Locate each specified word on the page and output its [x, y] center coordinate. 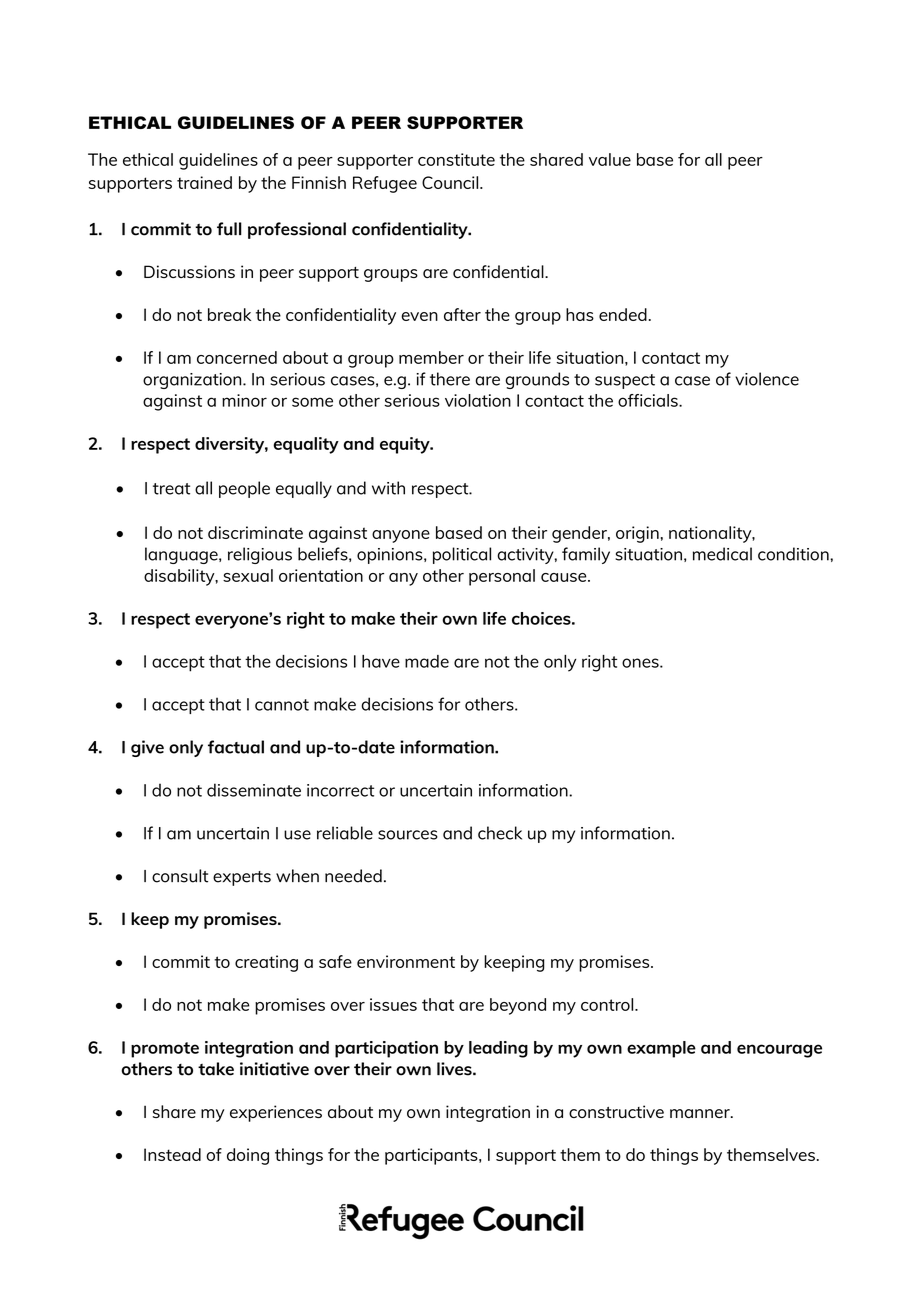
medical [722, 554]
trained [204, 182]
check [500, 833]
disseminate [254, 790]
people [244, 489]
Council [451, 182]
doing [248, 1156]
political [462, 555]
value [610, 159]
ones [641, 663]
